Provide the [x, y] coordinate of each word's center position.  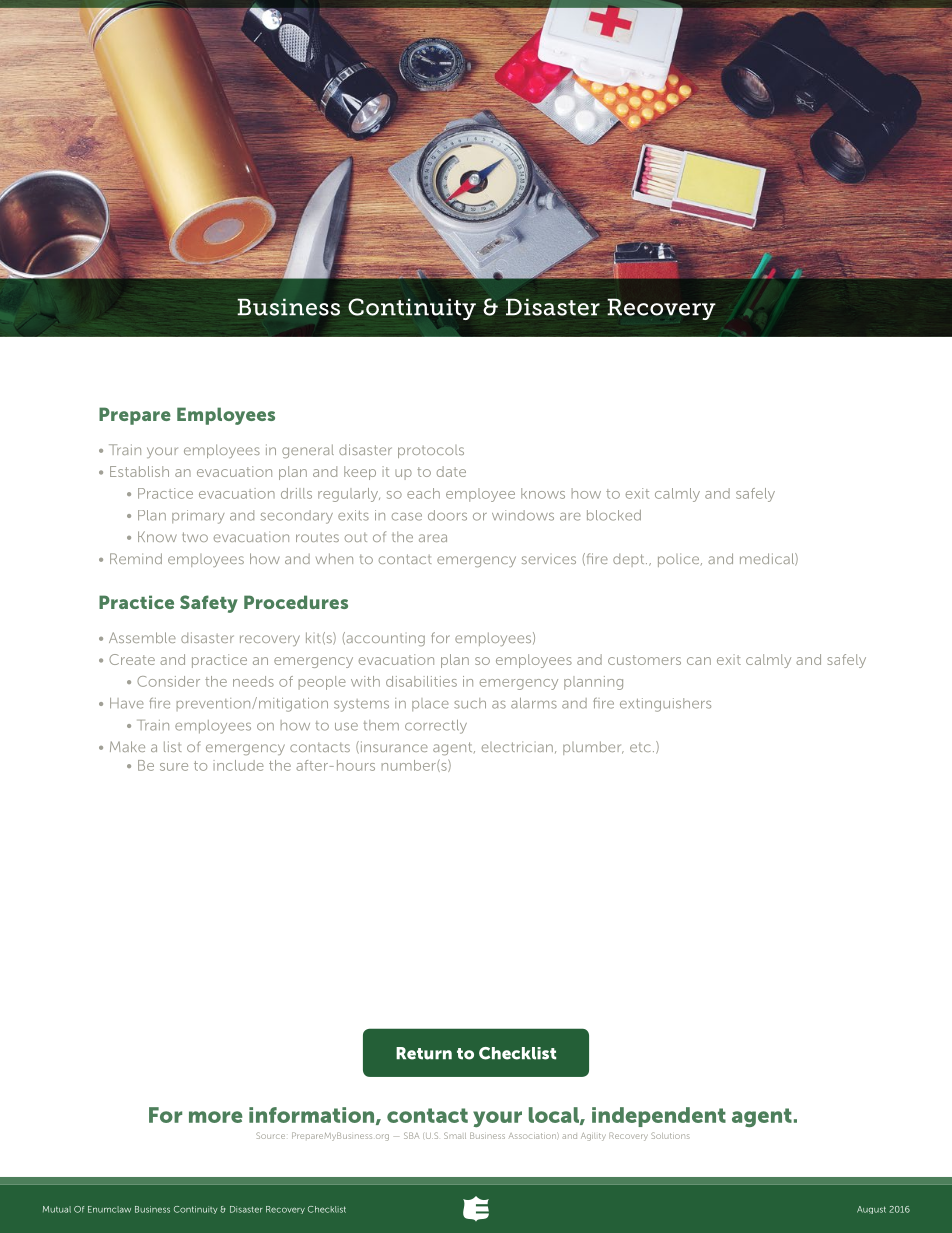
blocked [614, 515]
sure [174, 767]
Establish [139, 471]
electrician [517, 746]
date [451, 471]
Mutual [57, 1209]
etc [640, 747]
